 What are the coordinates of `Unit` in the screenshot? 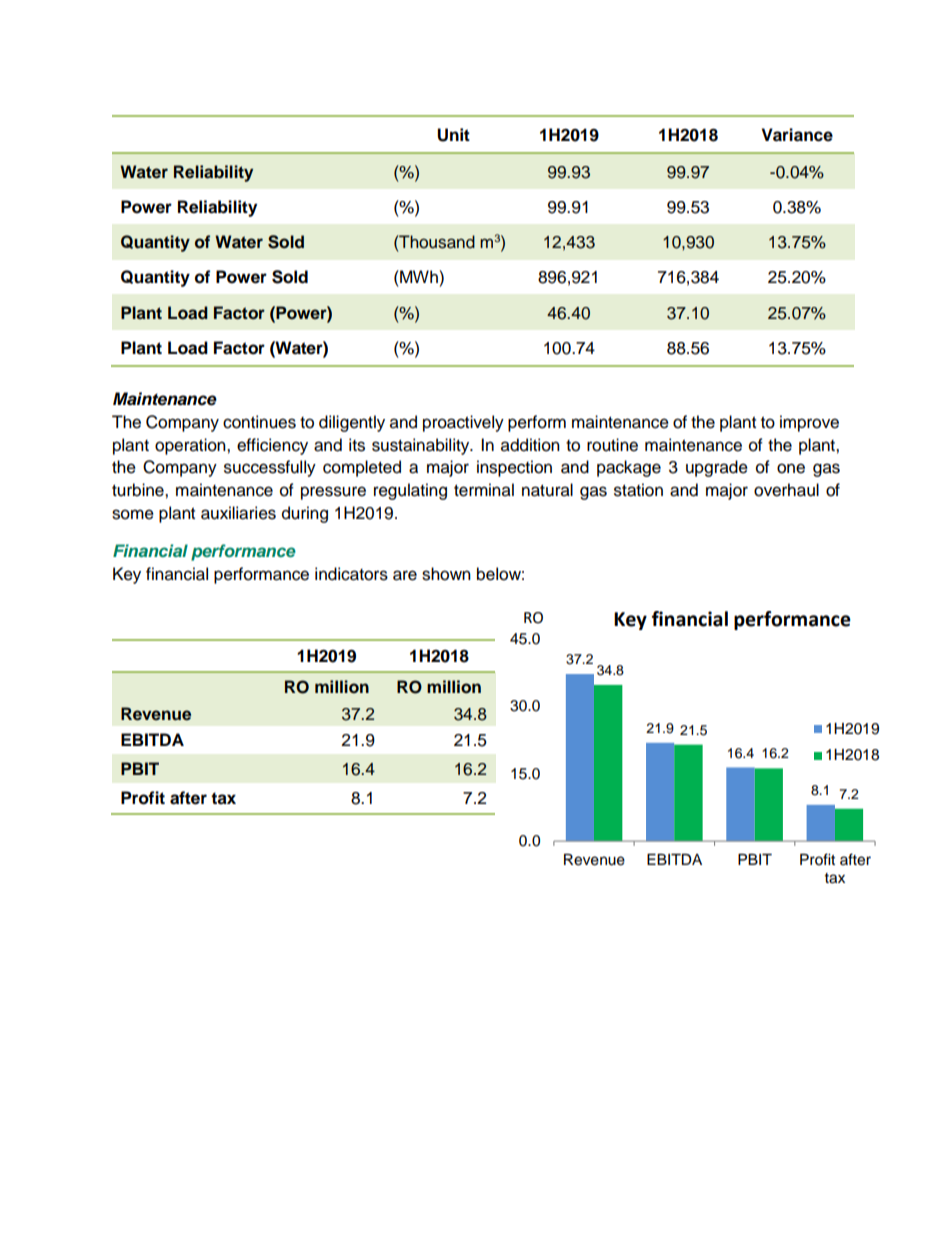 It's located at (453, 135).
